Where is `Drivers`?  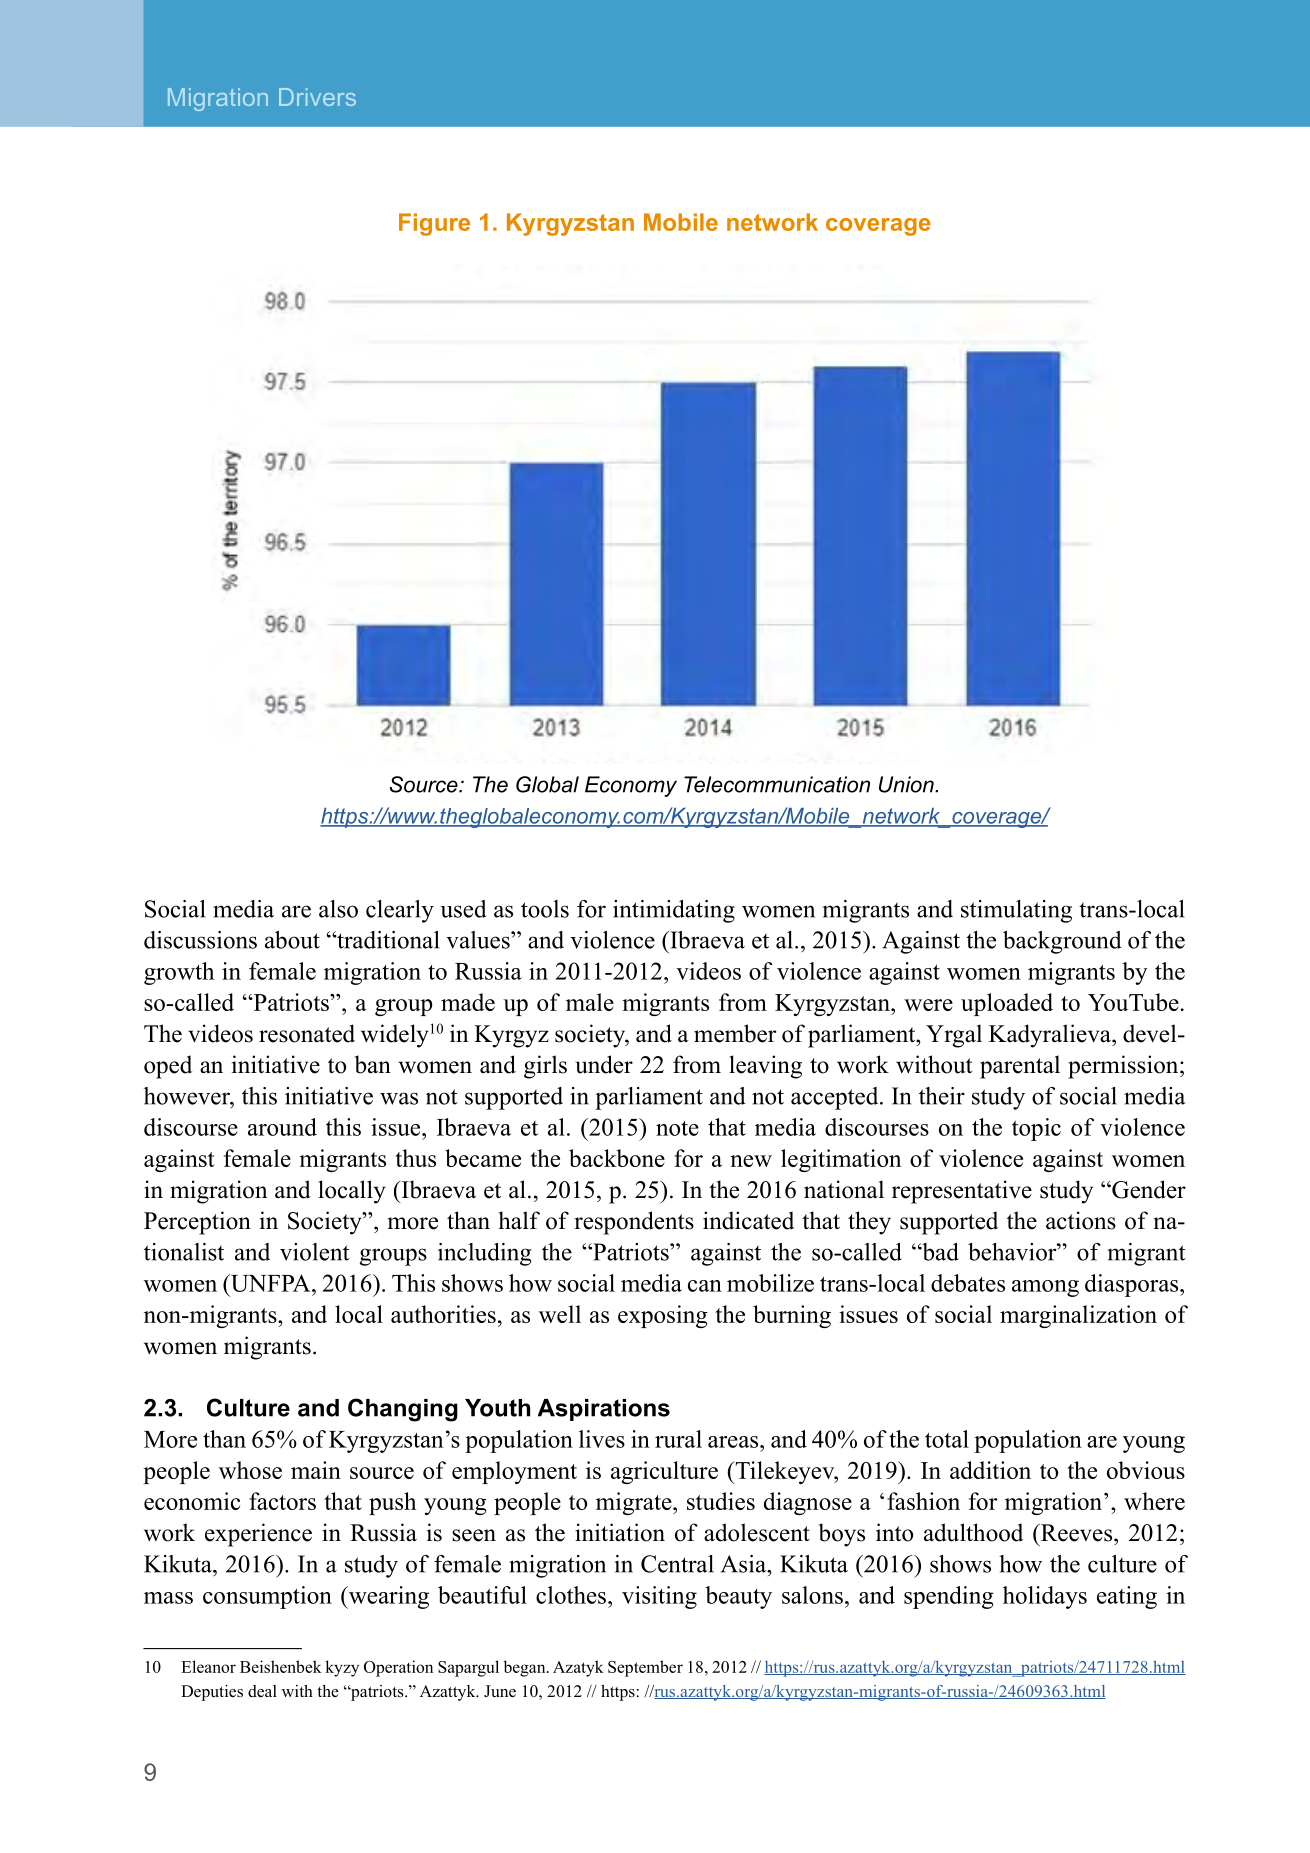
Drivers is located at coordinates (317, 97).
